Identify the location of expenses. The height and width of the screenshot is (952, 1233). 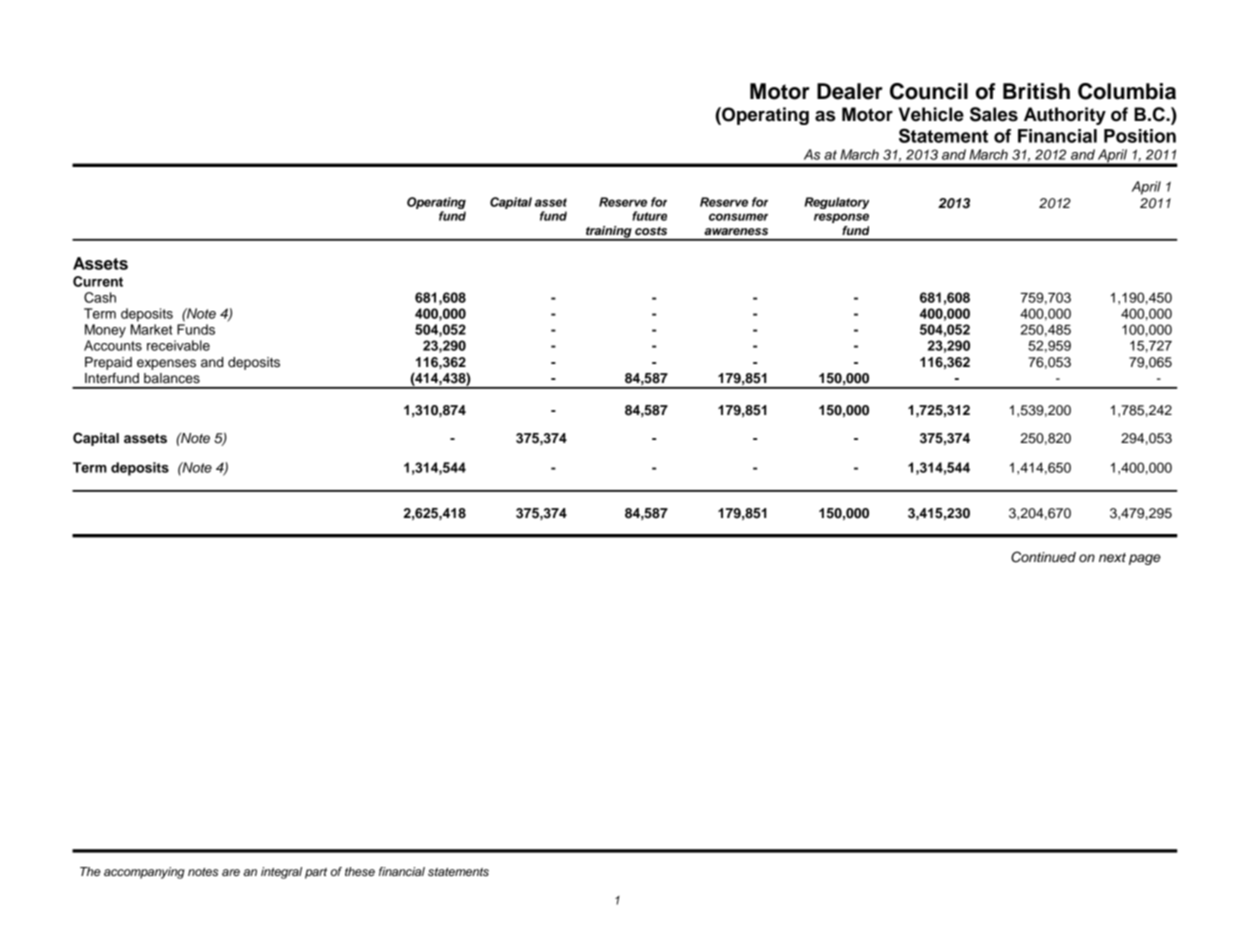
(166, 364).
